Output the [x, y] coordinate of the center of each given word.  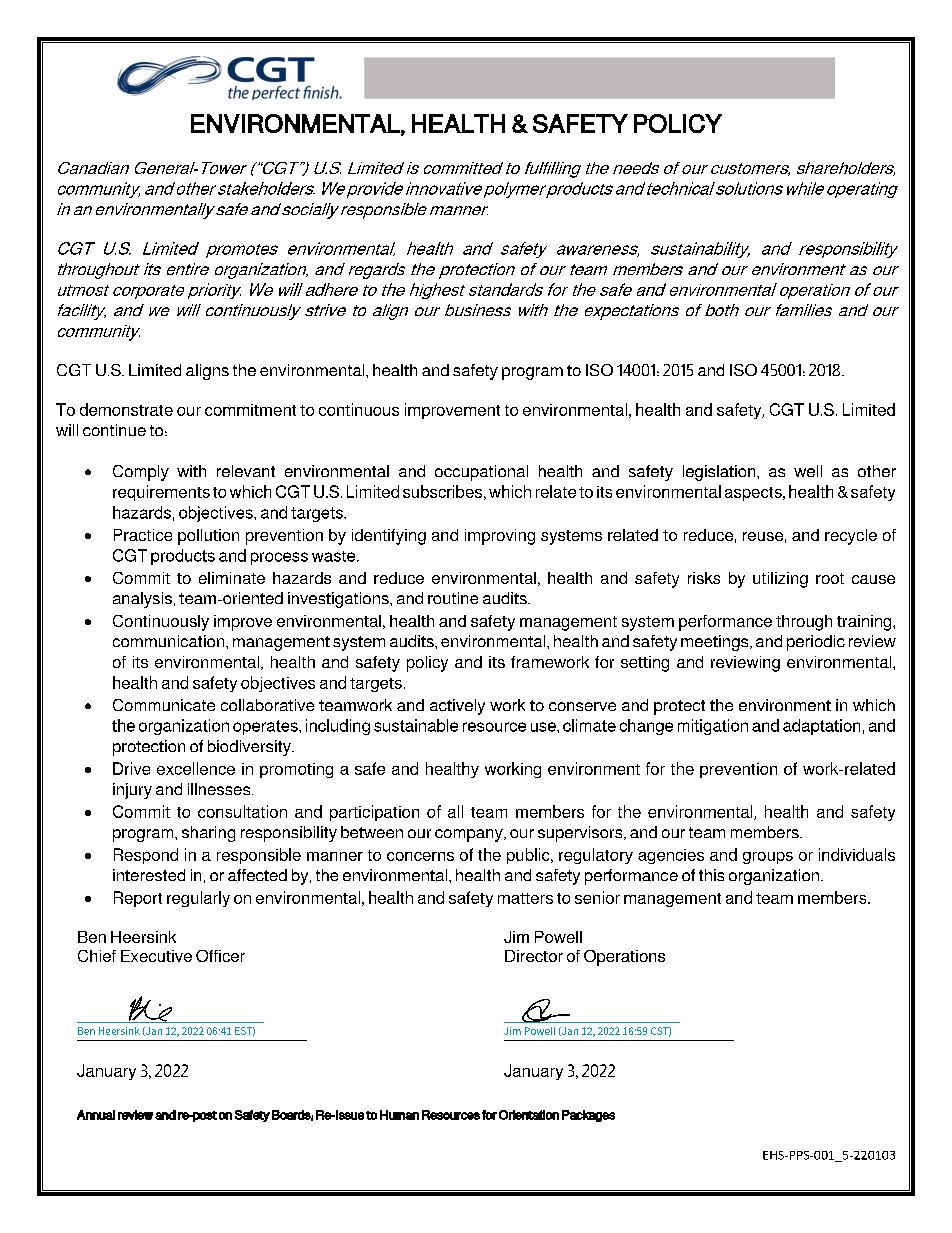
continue [114, 430]
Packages [588, 1116]
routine [453, 598]
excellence [196, 768]
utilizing [780, 580]
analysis [142, 600]
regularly [198, 899]
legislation [720, 473]
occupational [481, 473]
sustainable [416, 725]
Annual [96, 1115]
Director [534, 956]
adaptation [821, 727]
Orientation [529, 1115]
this [711, 875]
